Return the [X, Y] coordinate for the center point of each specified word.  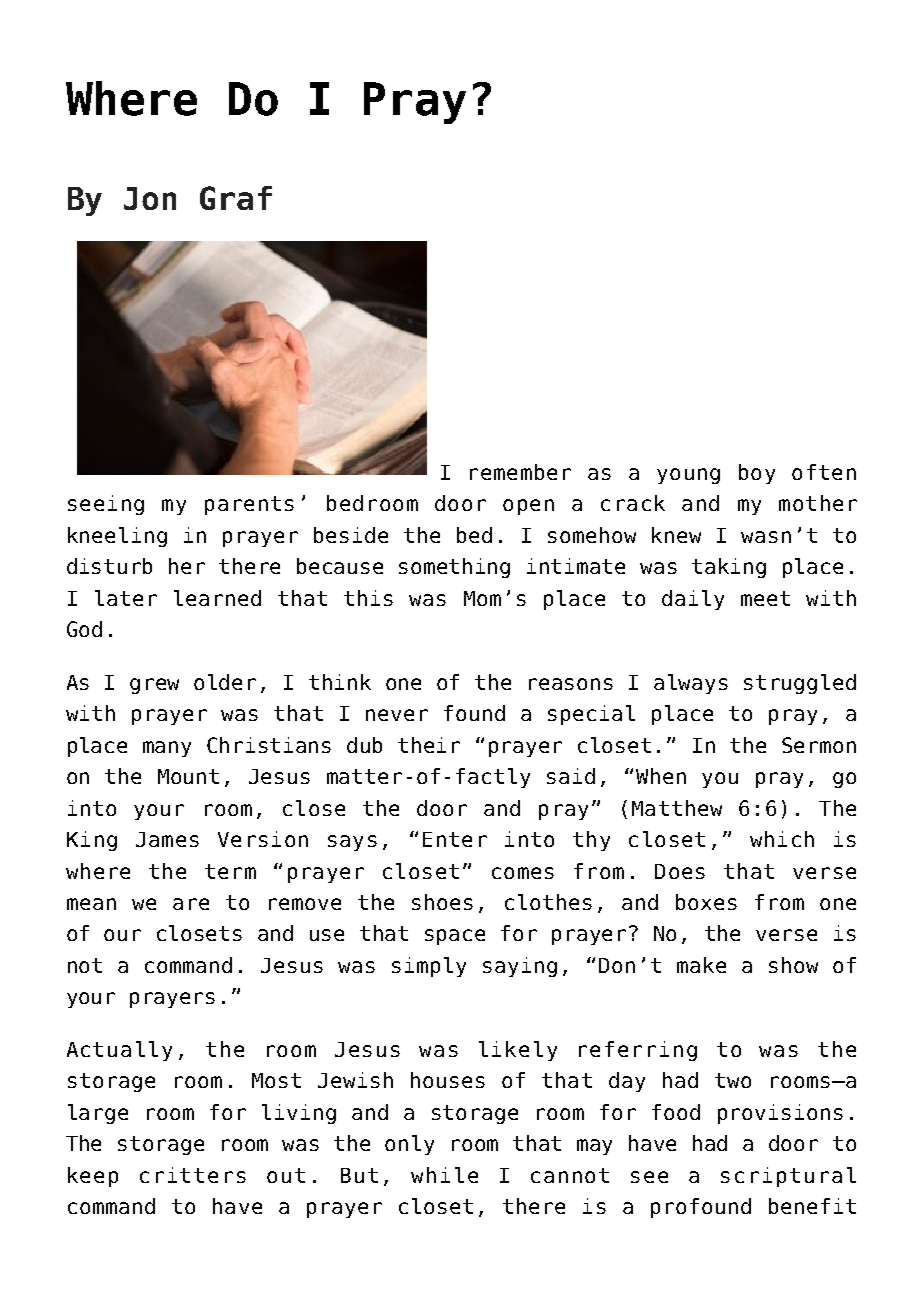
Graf [236, 198]
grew [154, 686]
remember [520, 472]
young [688, 476]
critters [193, 1175]
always [691, 684]
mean [91, 904]
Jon [150, 198]
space [455, 937]
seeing [106, 505]
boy [757, 474]
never [397, 715]
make [701, 965]
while [444, 1175]
